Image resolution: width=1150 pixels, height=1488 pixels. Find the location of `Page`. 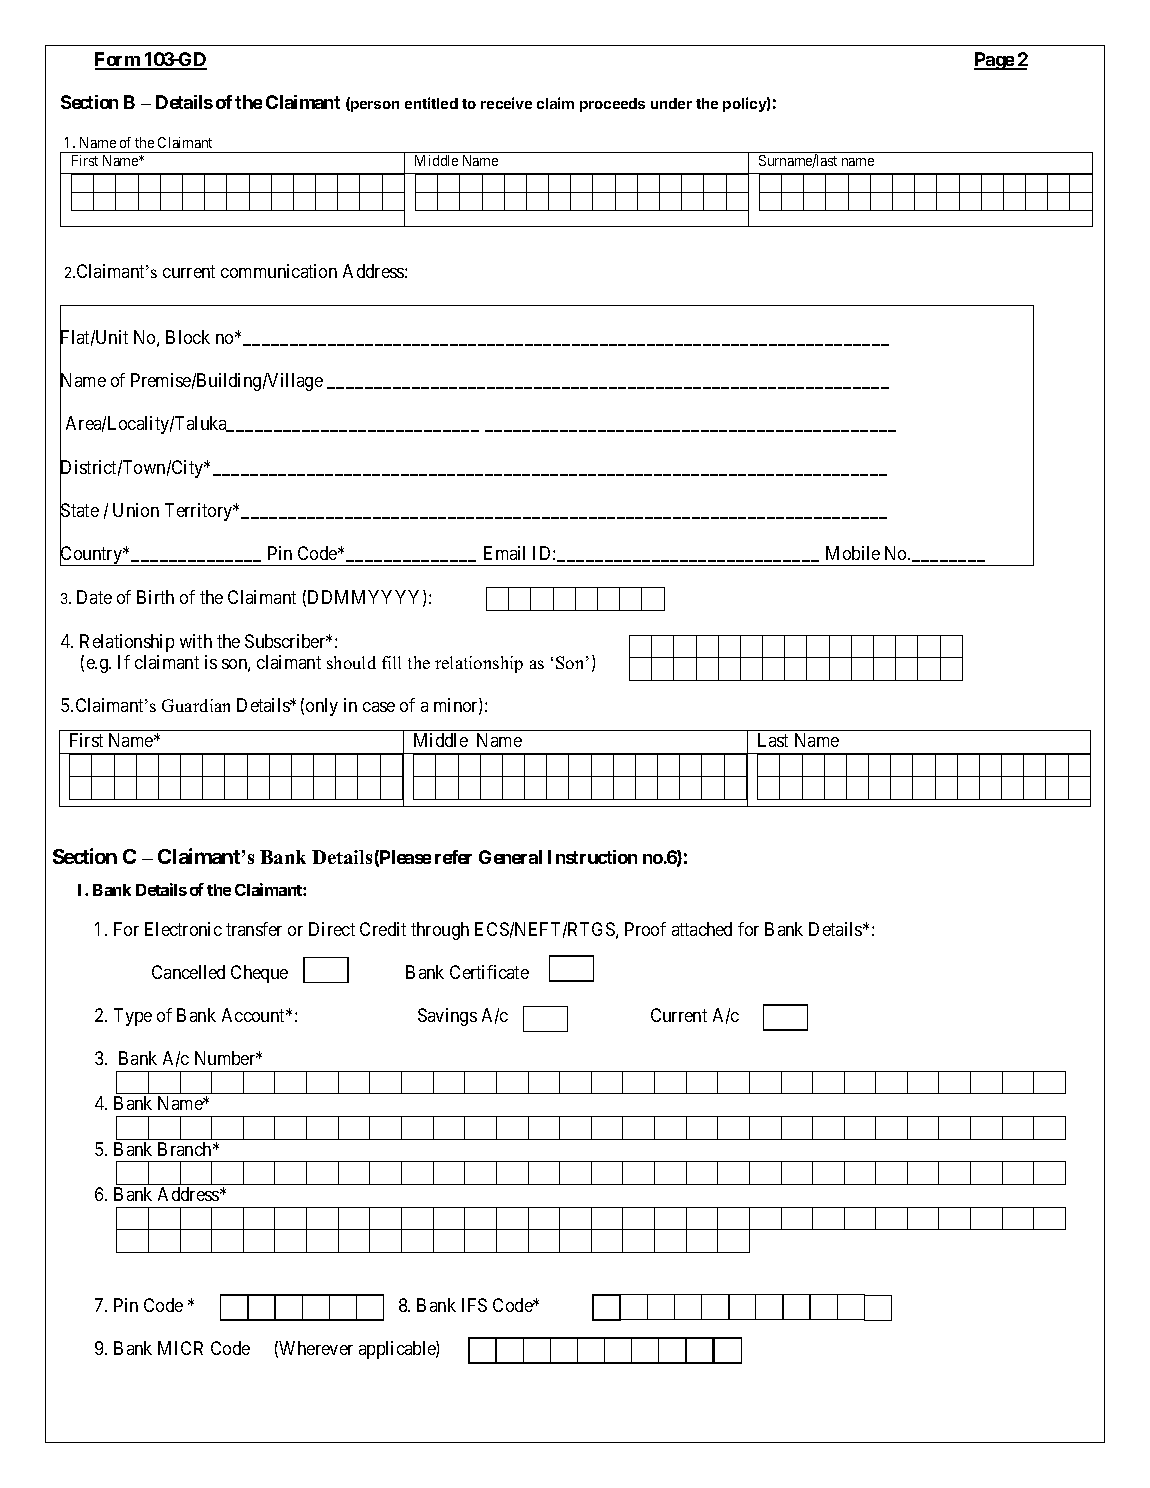

Page is located at coordinates (994, 61).
